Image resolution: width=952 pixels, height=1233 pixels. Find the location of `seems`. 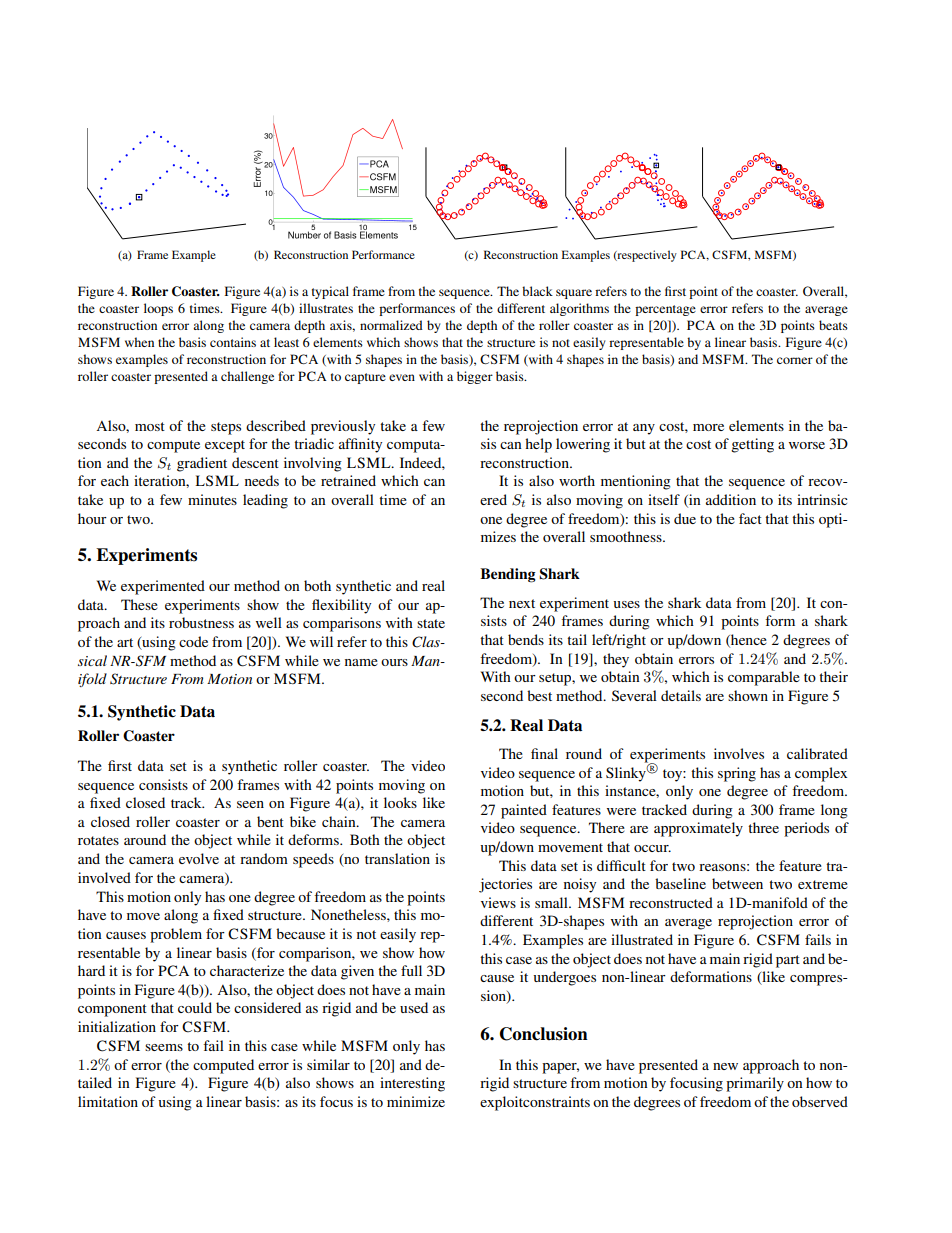

seems is located at coordinates (164, 1047).
